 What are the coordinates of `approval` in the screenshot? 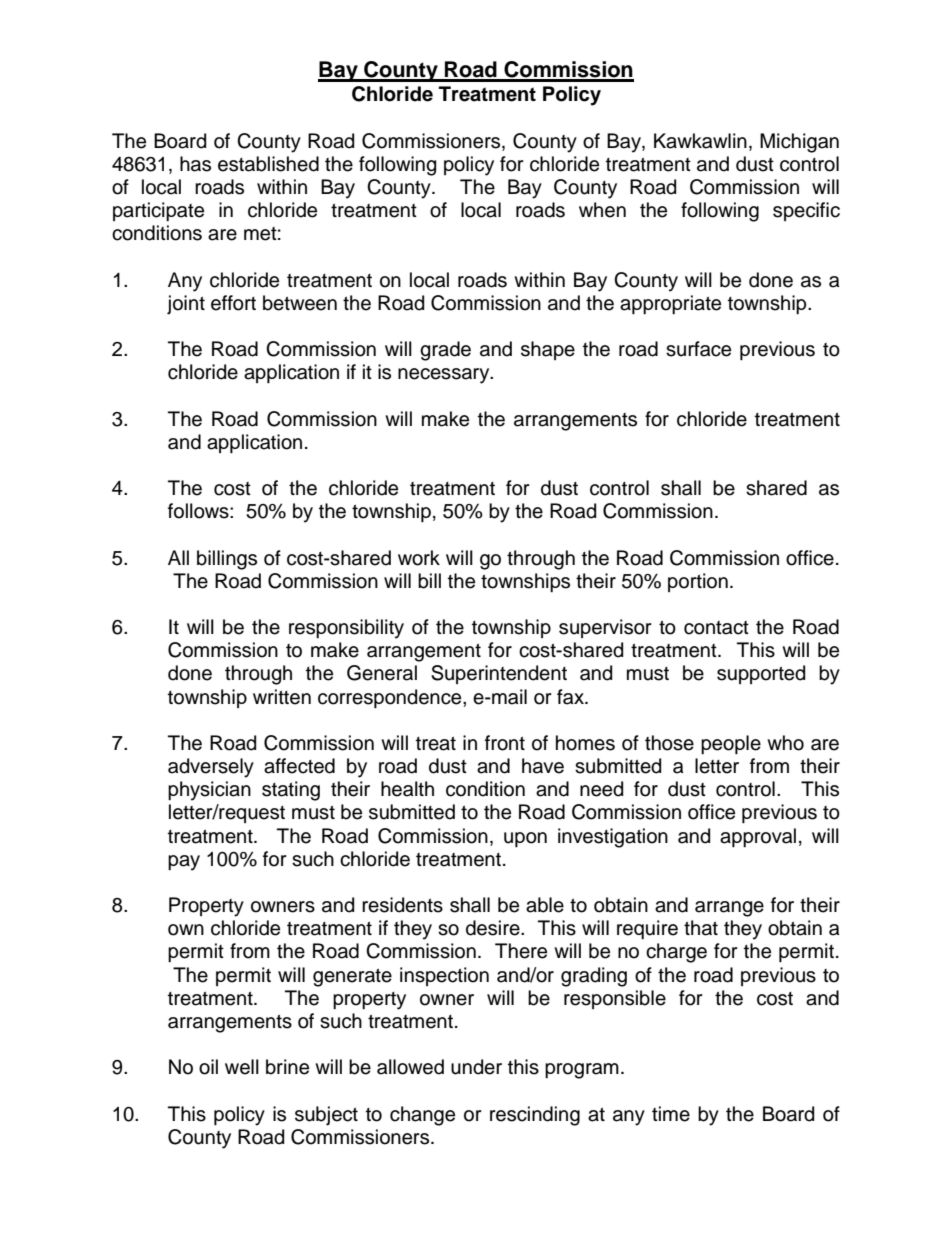 It's located at (758, 837).
